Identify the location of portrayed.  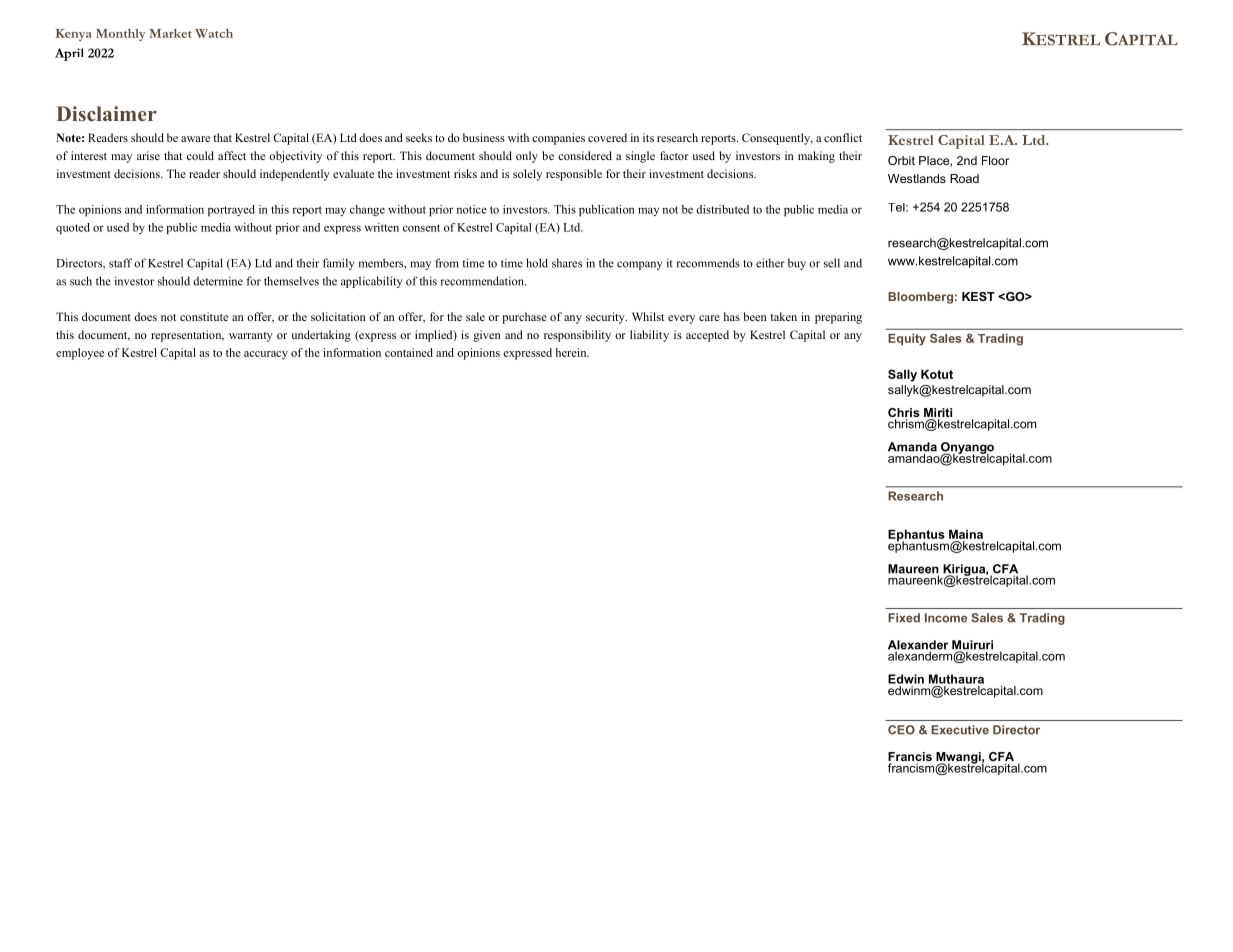
(231, 210).
